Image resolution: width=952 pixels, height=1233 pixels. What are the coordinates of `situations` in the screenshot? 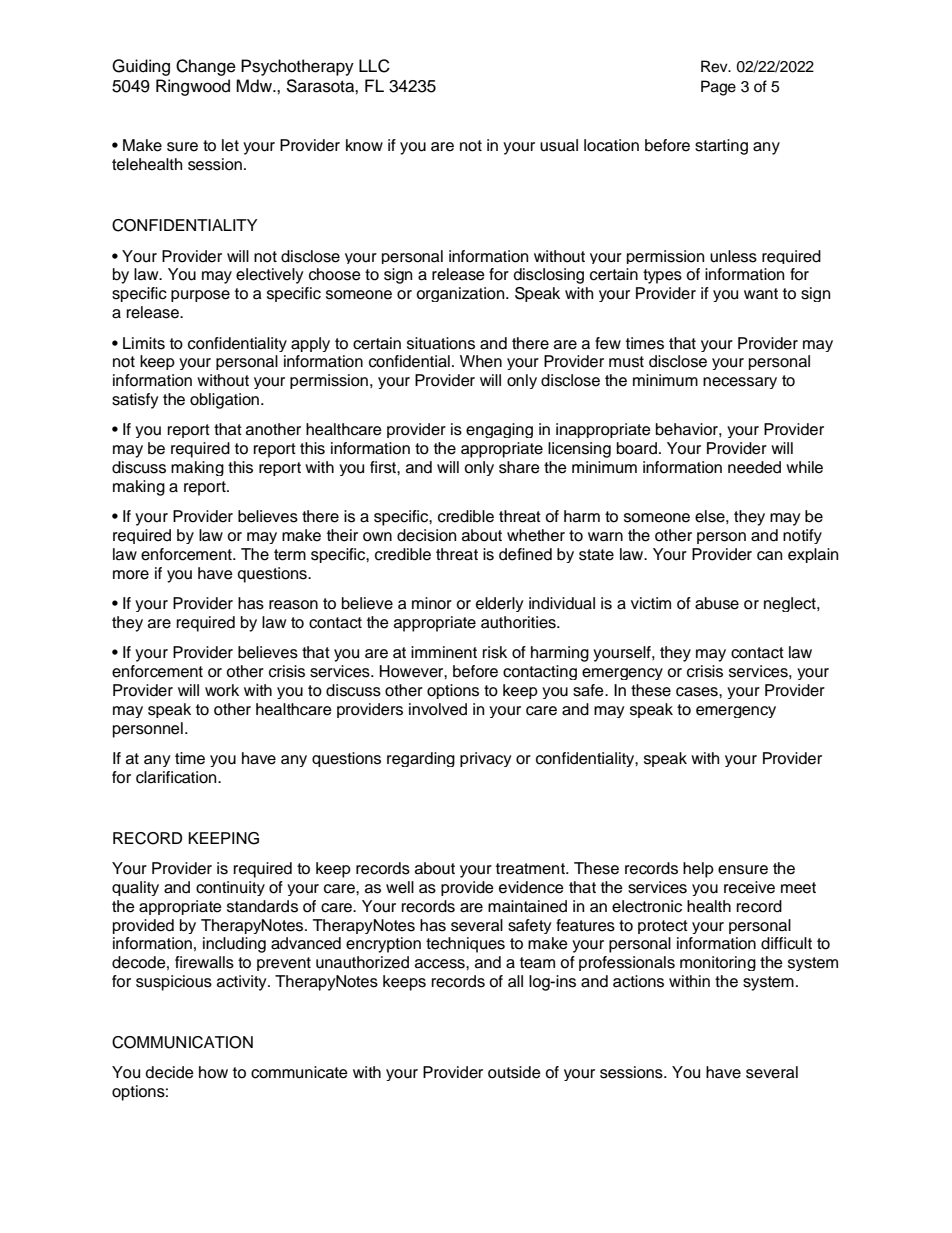 It's located at (441, 343).
